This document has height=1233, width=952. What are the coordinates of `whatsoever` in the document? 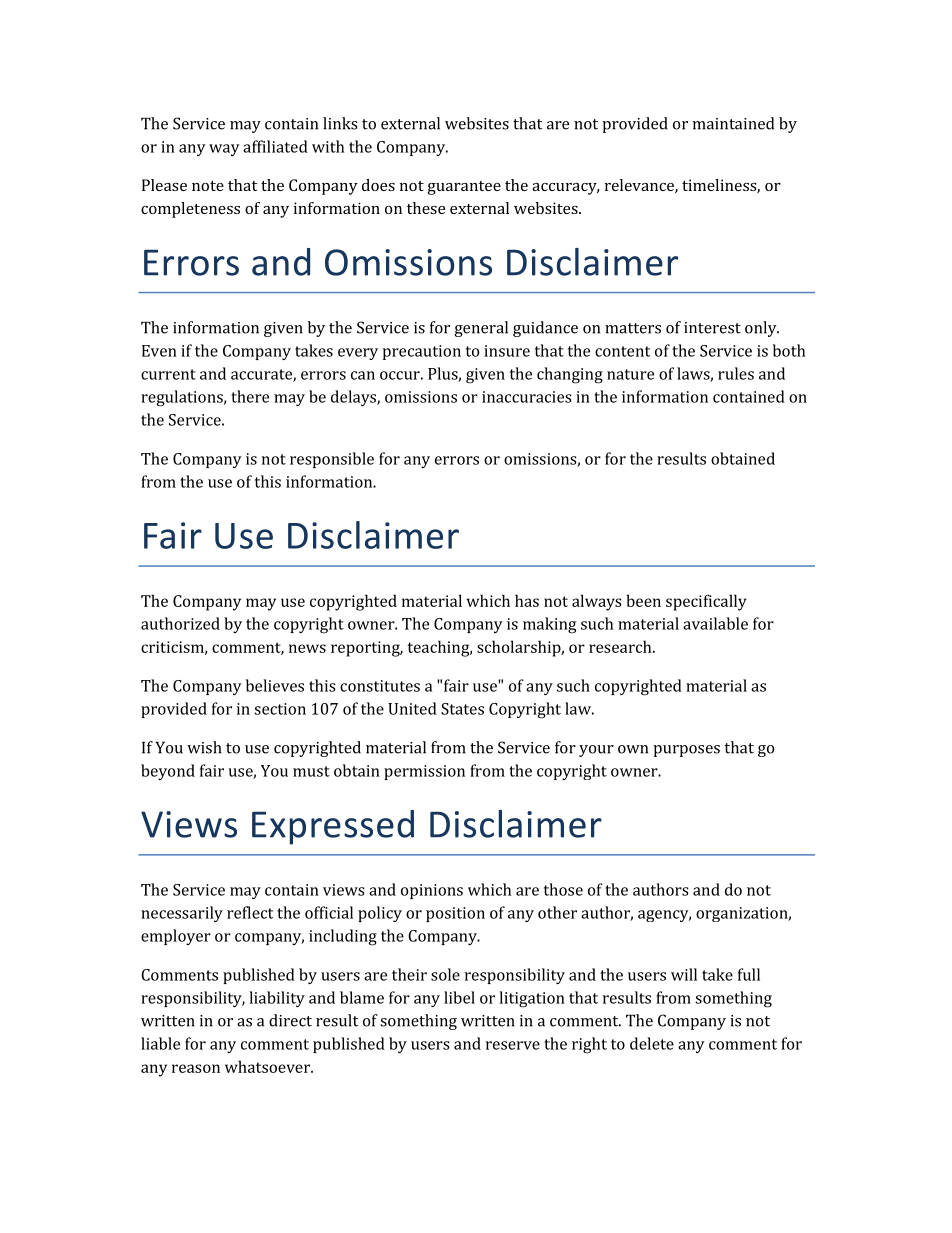 It's located at (268, 1066).
